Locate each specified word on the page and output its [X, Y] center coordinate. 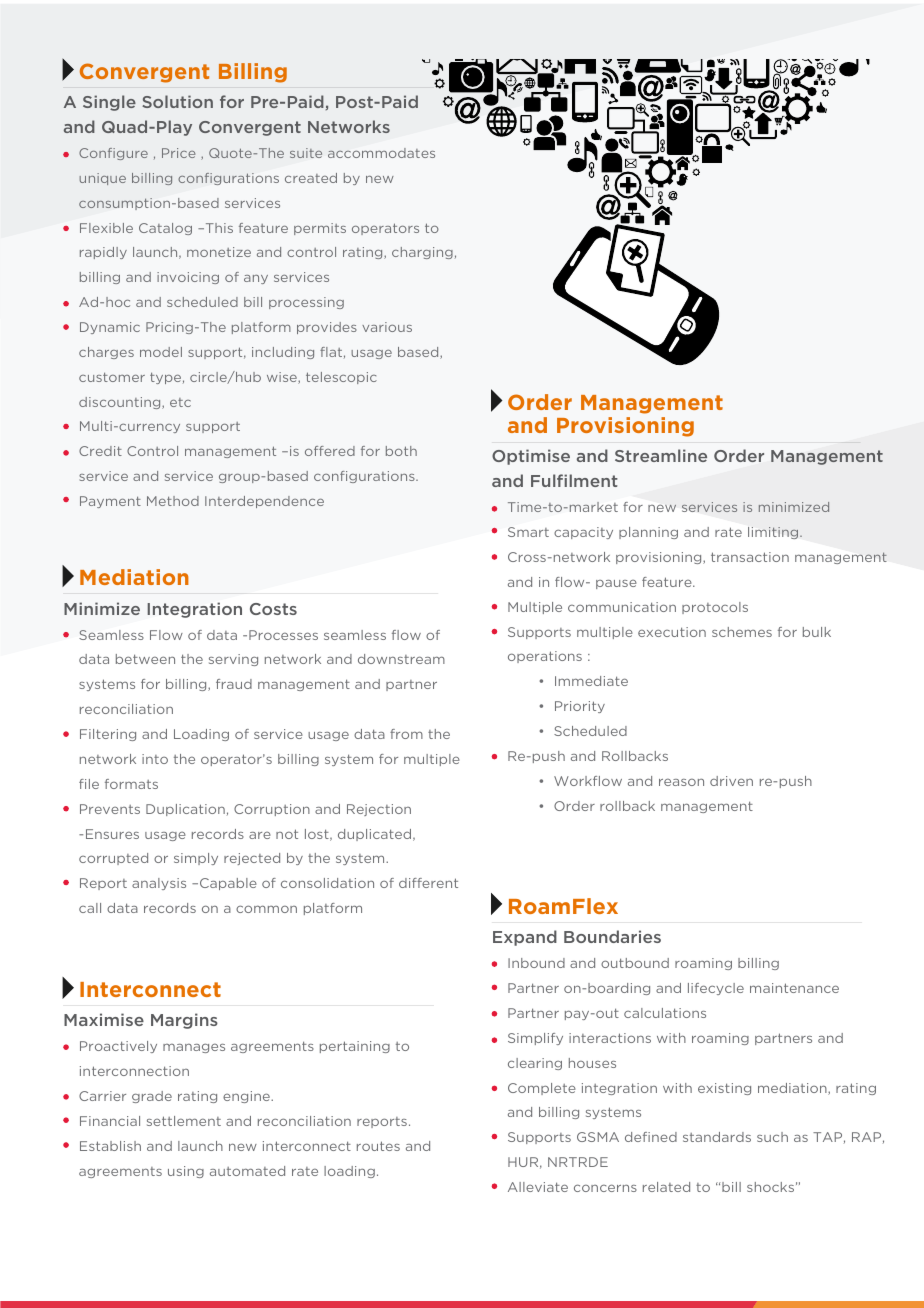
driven [731, 781]
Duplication [185, 810]
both [401, 451]
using [186, 1172]
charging [422, 253]
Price [178, 153]
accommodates [381, 153]
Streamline [661, 455]
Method [173, 501]
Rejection [379, 810]
